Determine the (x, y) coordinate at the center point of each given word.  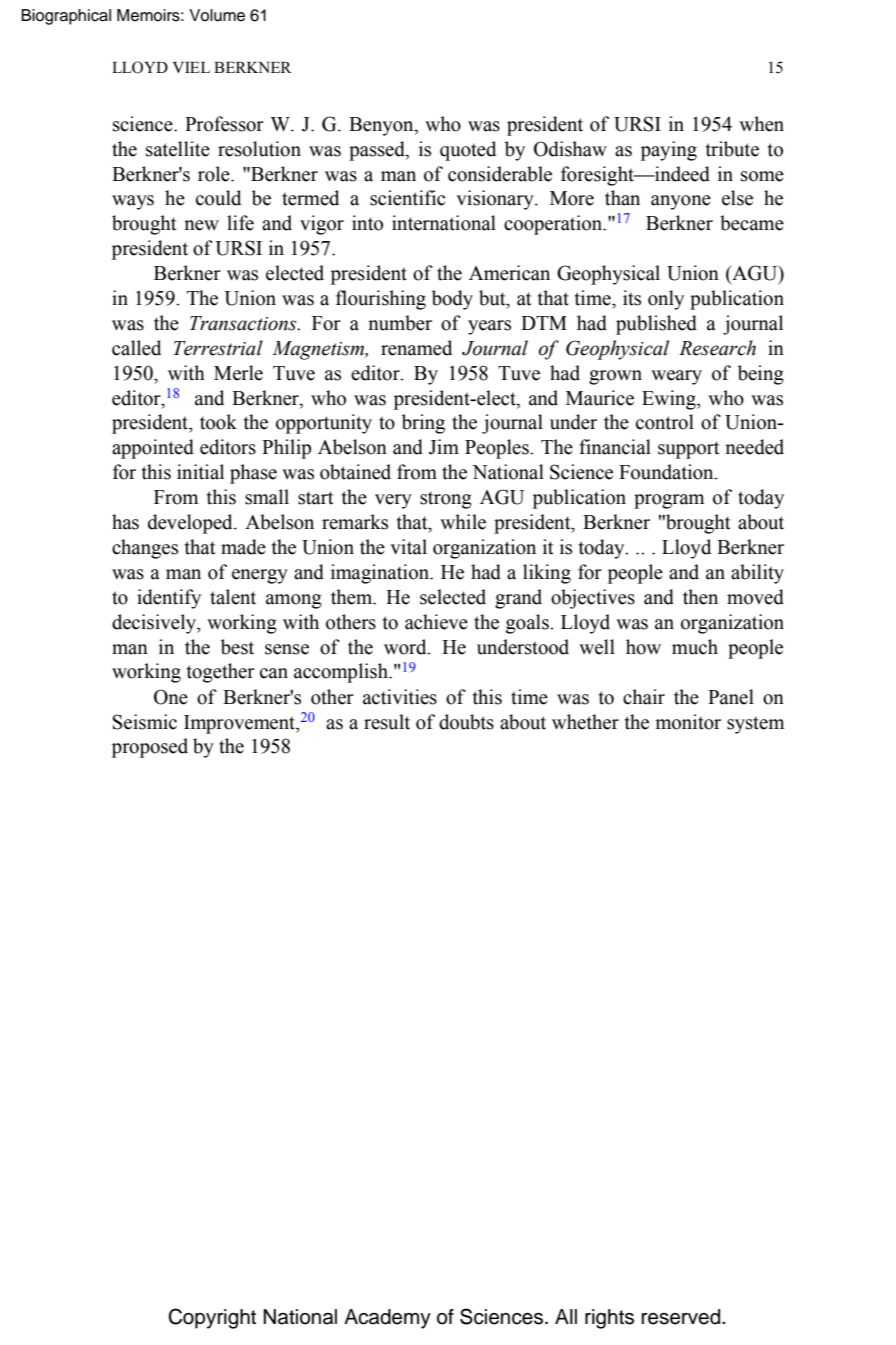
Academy (387, 1319)
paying (669, 151)
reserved (682, 1317)
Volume (217, 15)
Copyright (212, 1318)
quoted (468, 151)
